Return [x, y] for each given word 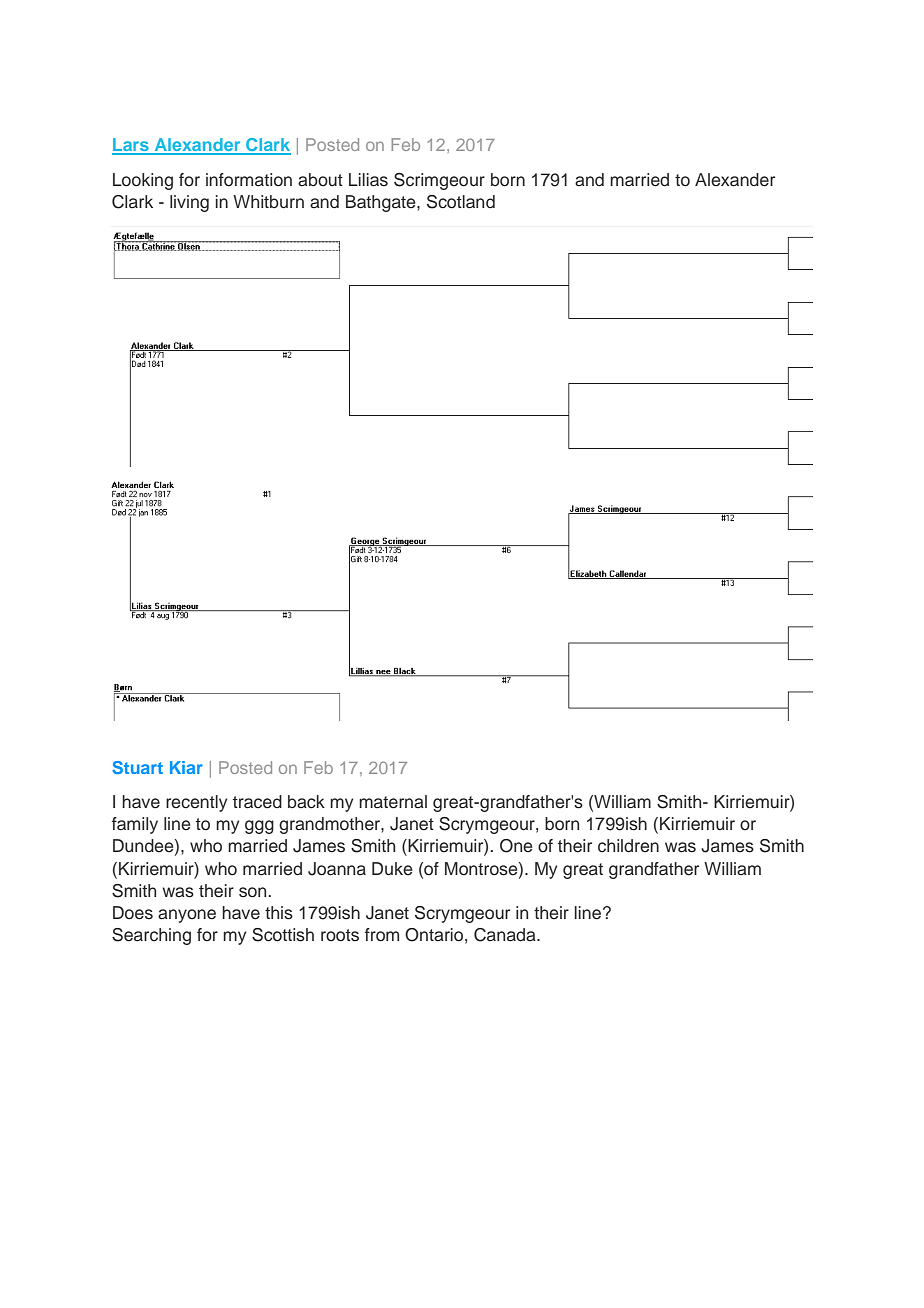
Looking [143, 181]
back [306, 802]
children [628, 846]
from [382, 935]
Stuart [137, 767]
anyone [187, 916]
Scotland [461, 202]
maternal [393, 802]
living [189, 203]
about [320, 180]
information [249, 180]
